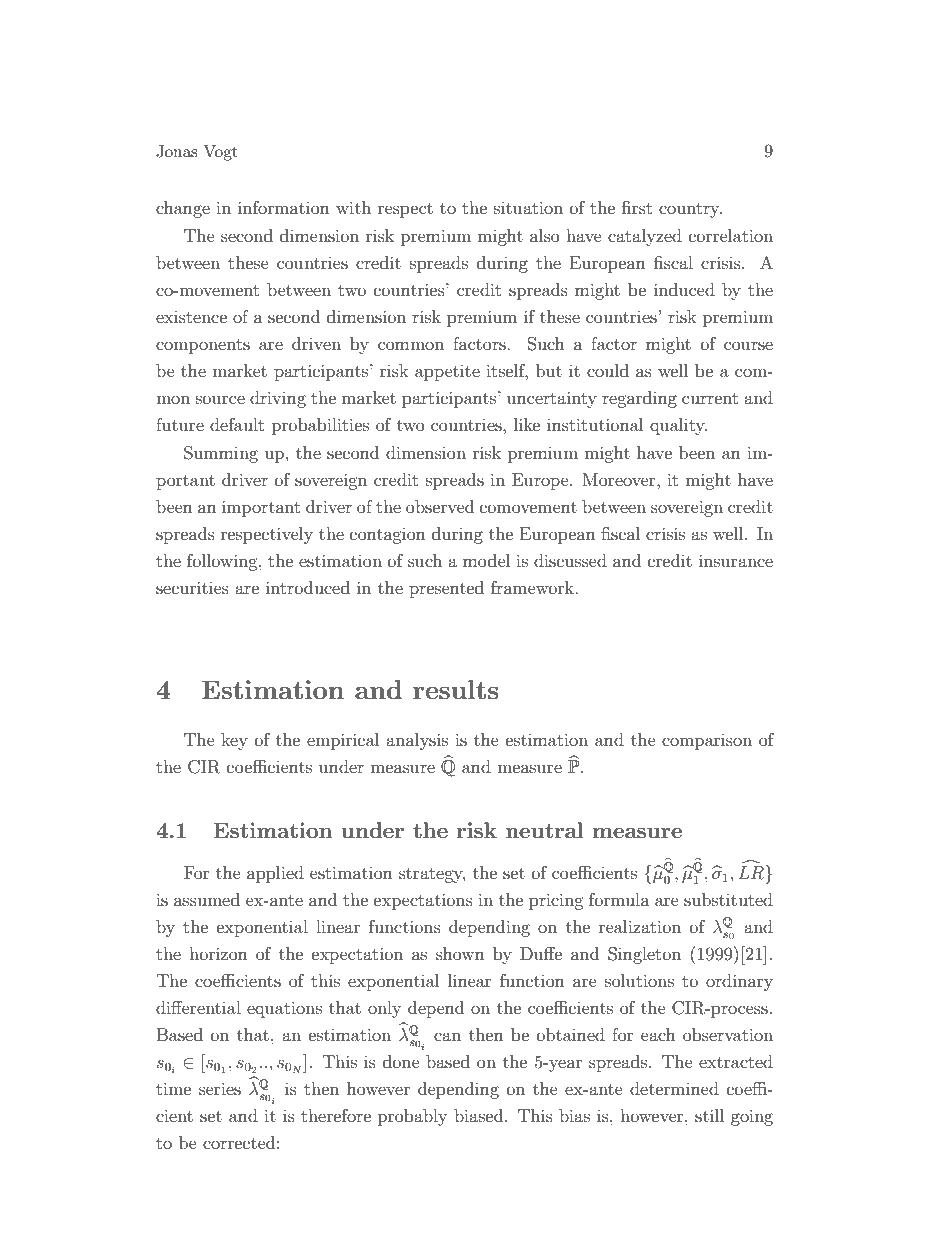  I want to click on neutral, so click(544, 830).
